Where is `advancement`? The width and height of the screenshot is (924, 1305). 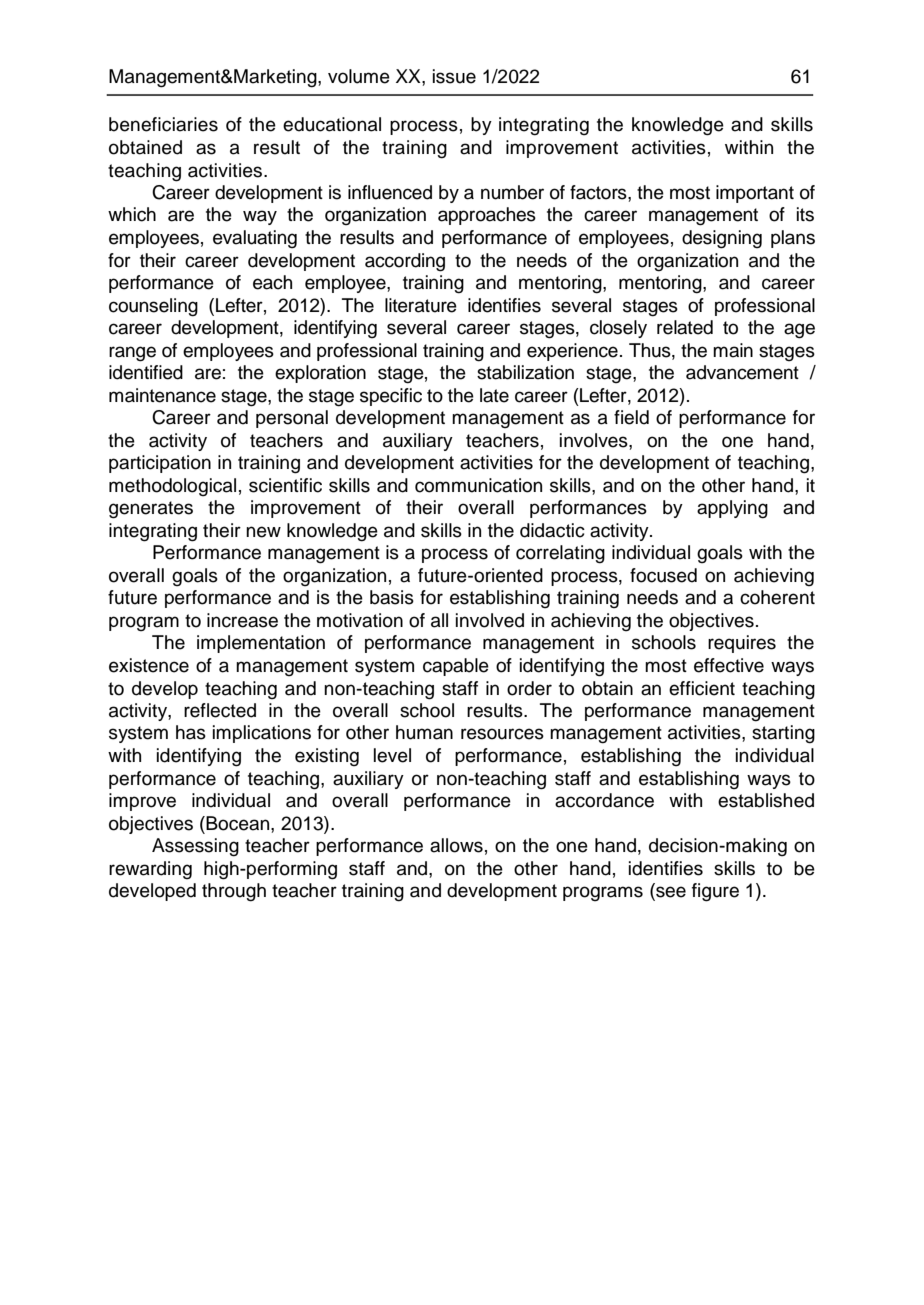
advancement is located at coordinates (742, 372).
